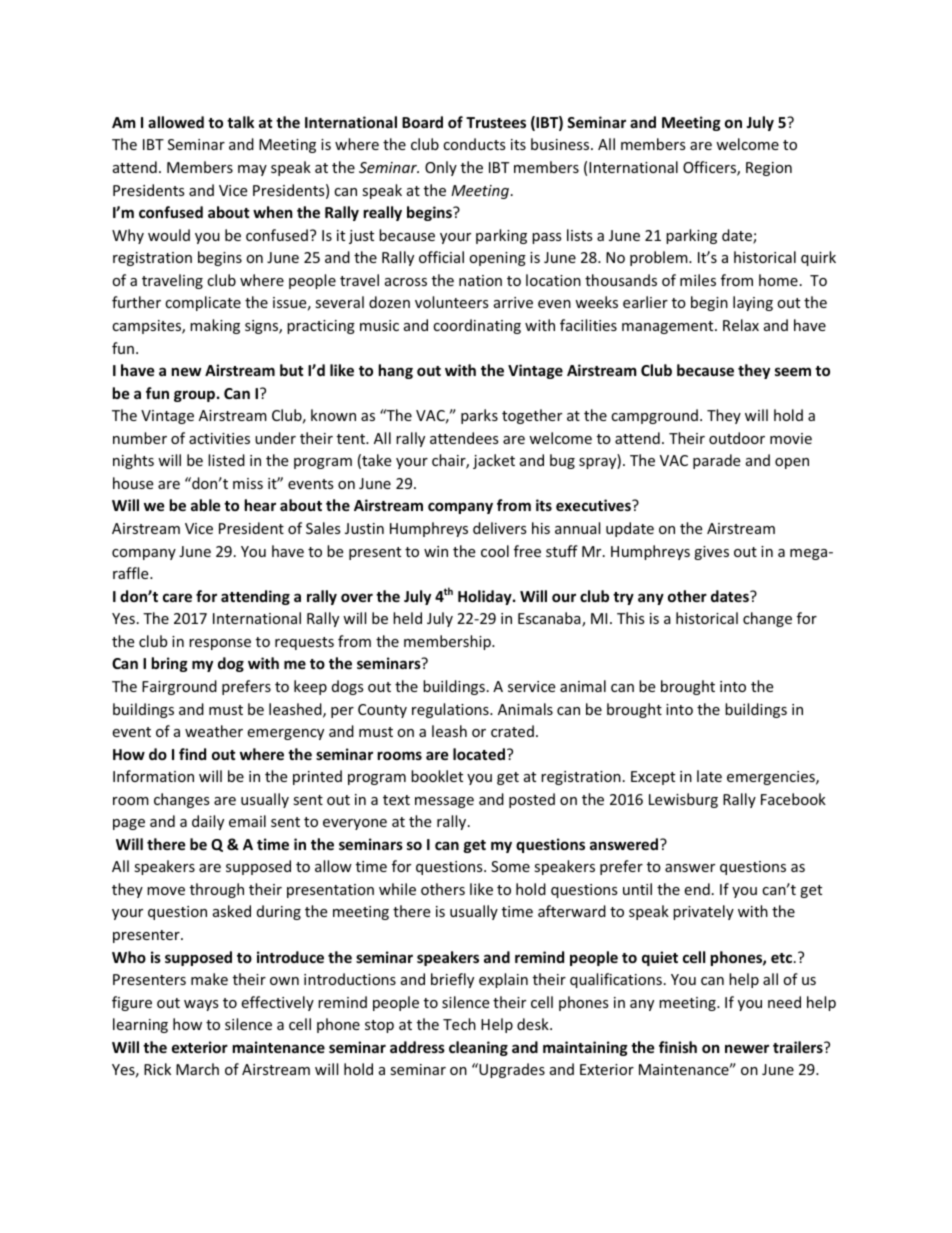 This document has height=1233, width=952. I want to click on delivers, so click(500, 528).
